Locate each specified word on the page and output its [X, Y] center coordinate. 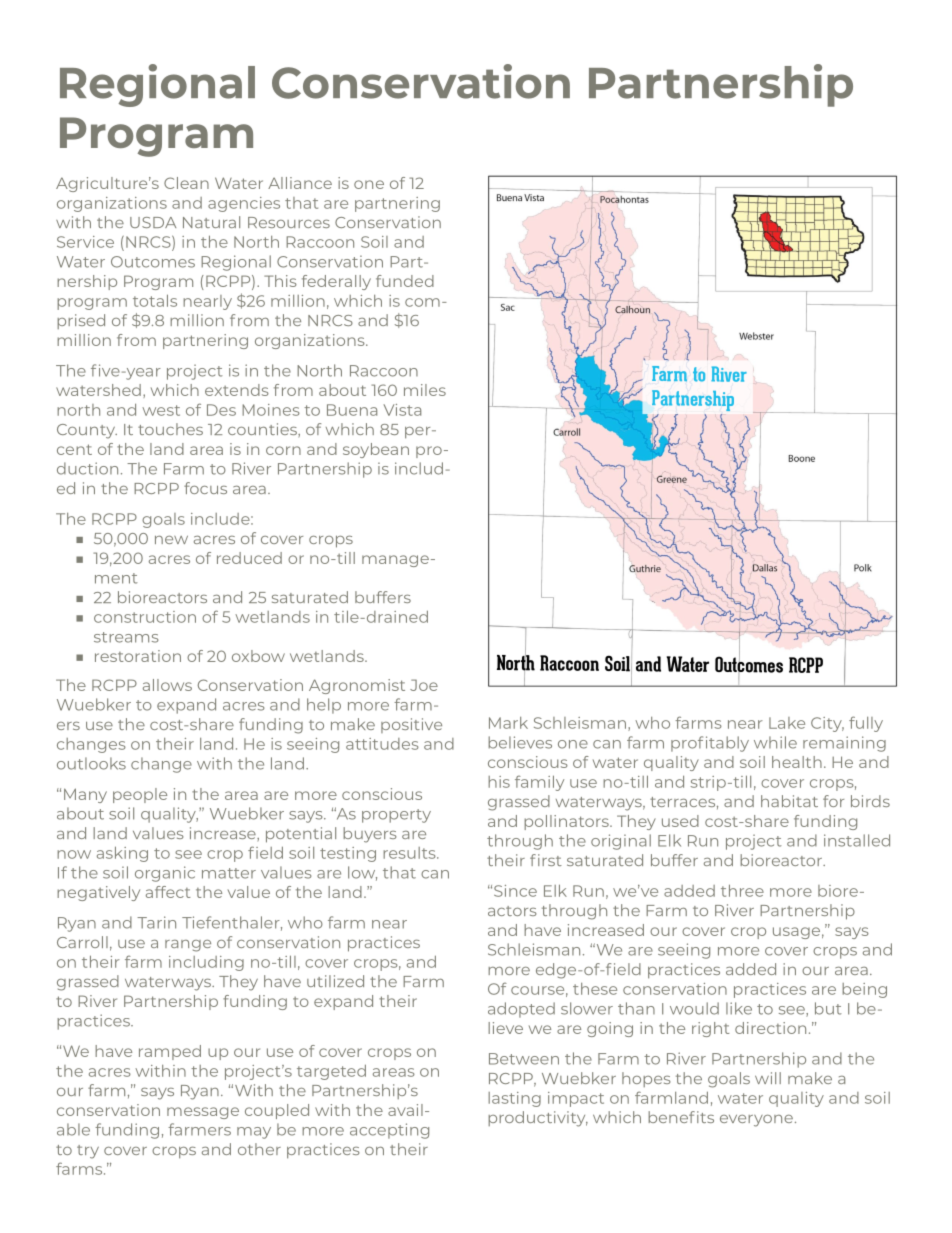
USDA [153, 222]
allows [167, 685]
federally [336, 282]
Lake [787, 723]
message [203, 1113]
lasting [514, 1099]
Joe [424, 685]
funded [405, 281]
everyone [756, 1121]
